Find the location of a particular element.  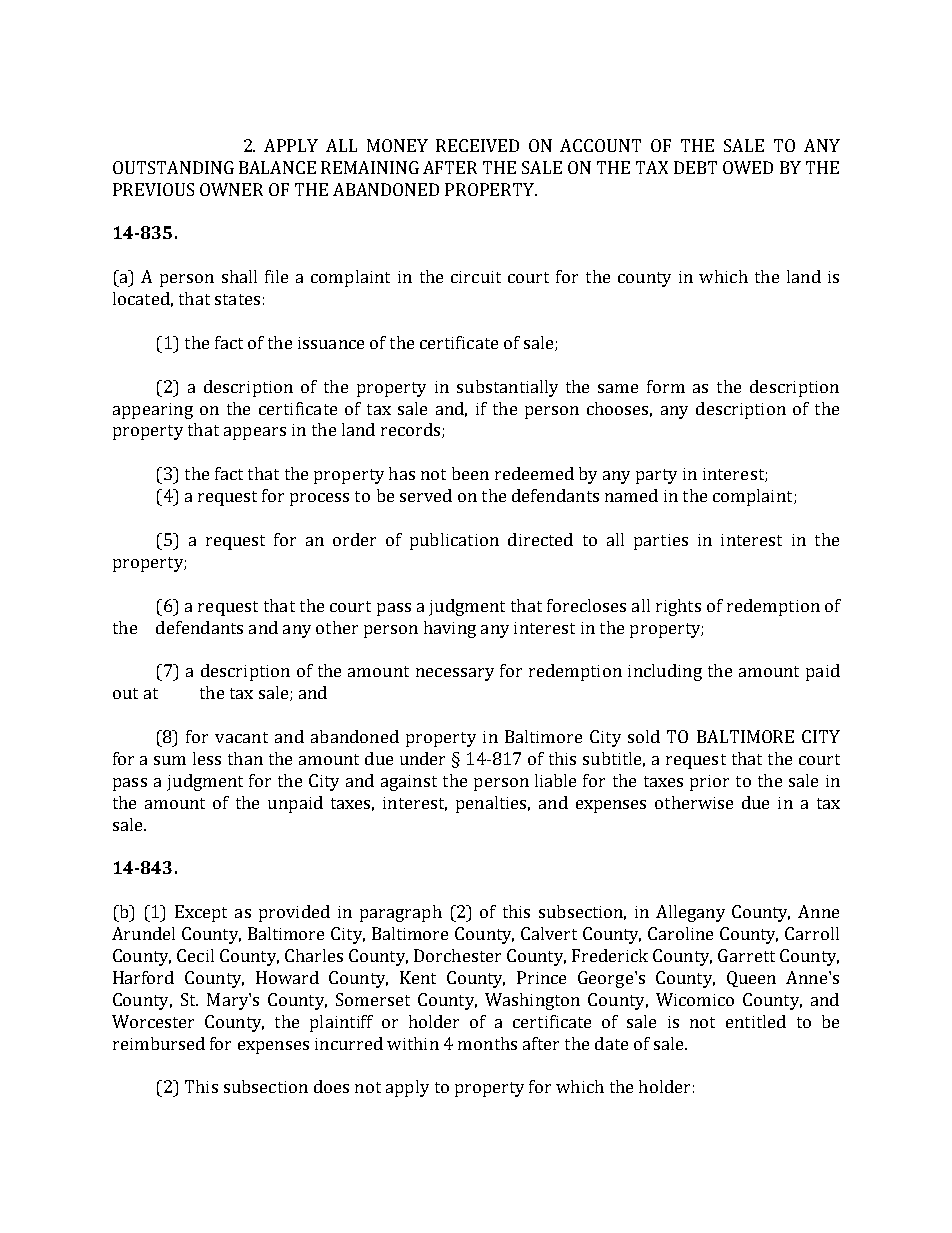

months is located at coordinates (487, 1043).
